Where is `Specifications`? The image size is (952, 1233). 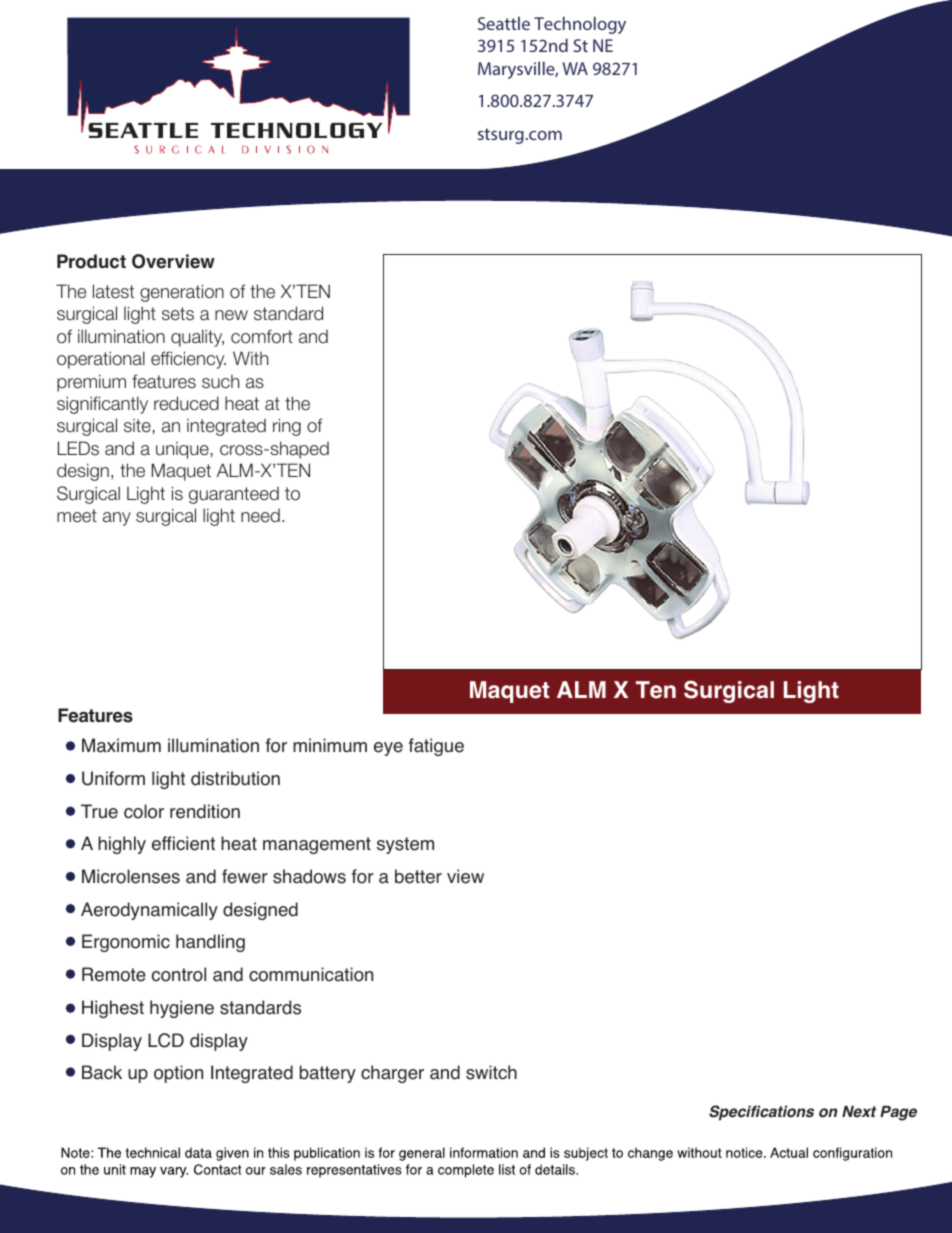
Specifications is located at coordinates (761, 1113).
